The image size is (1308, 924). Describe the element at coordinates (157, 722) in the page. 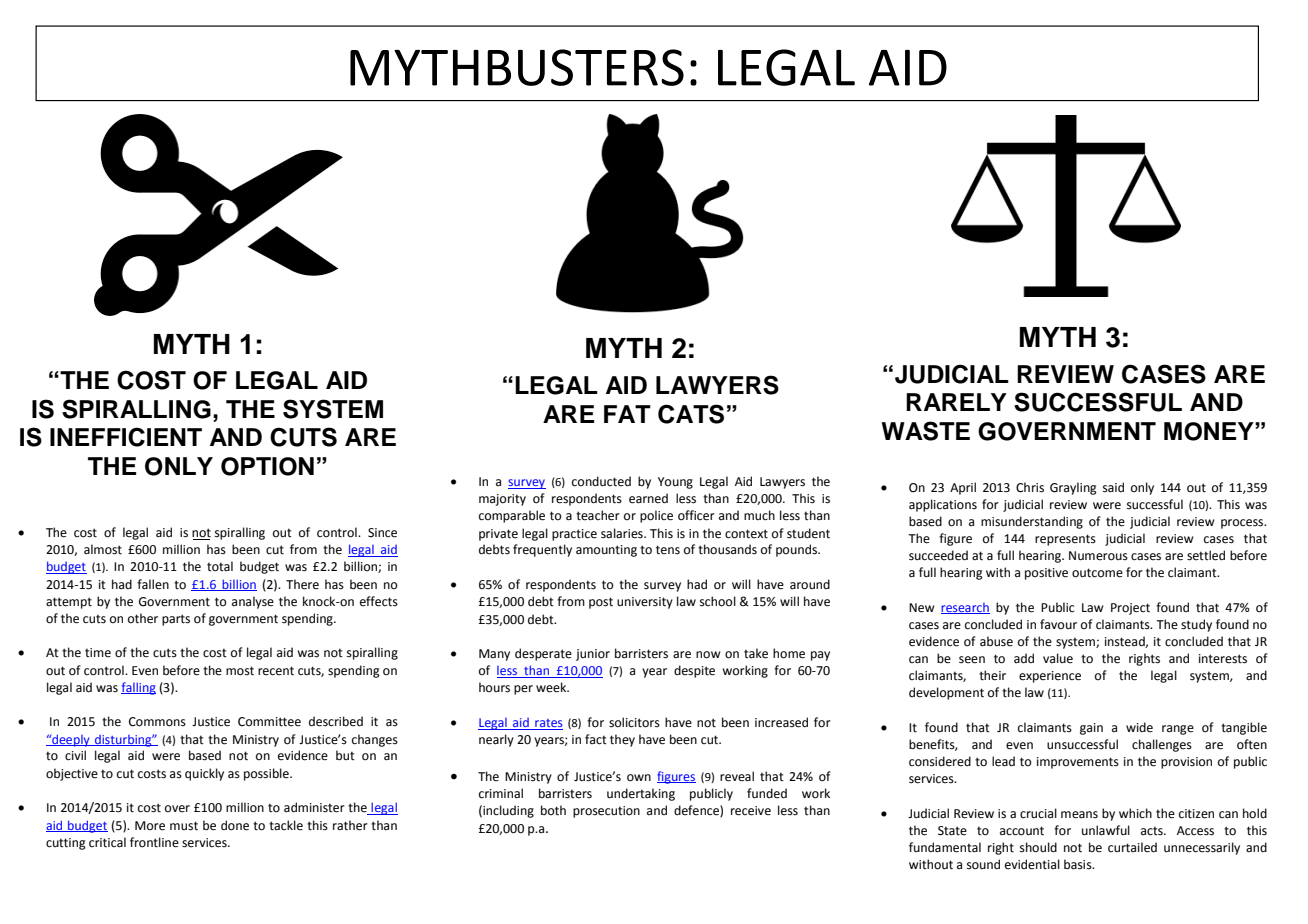

I see `Commons` at that location.
